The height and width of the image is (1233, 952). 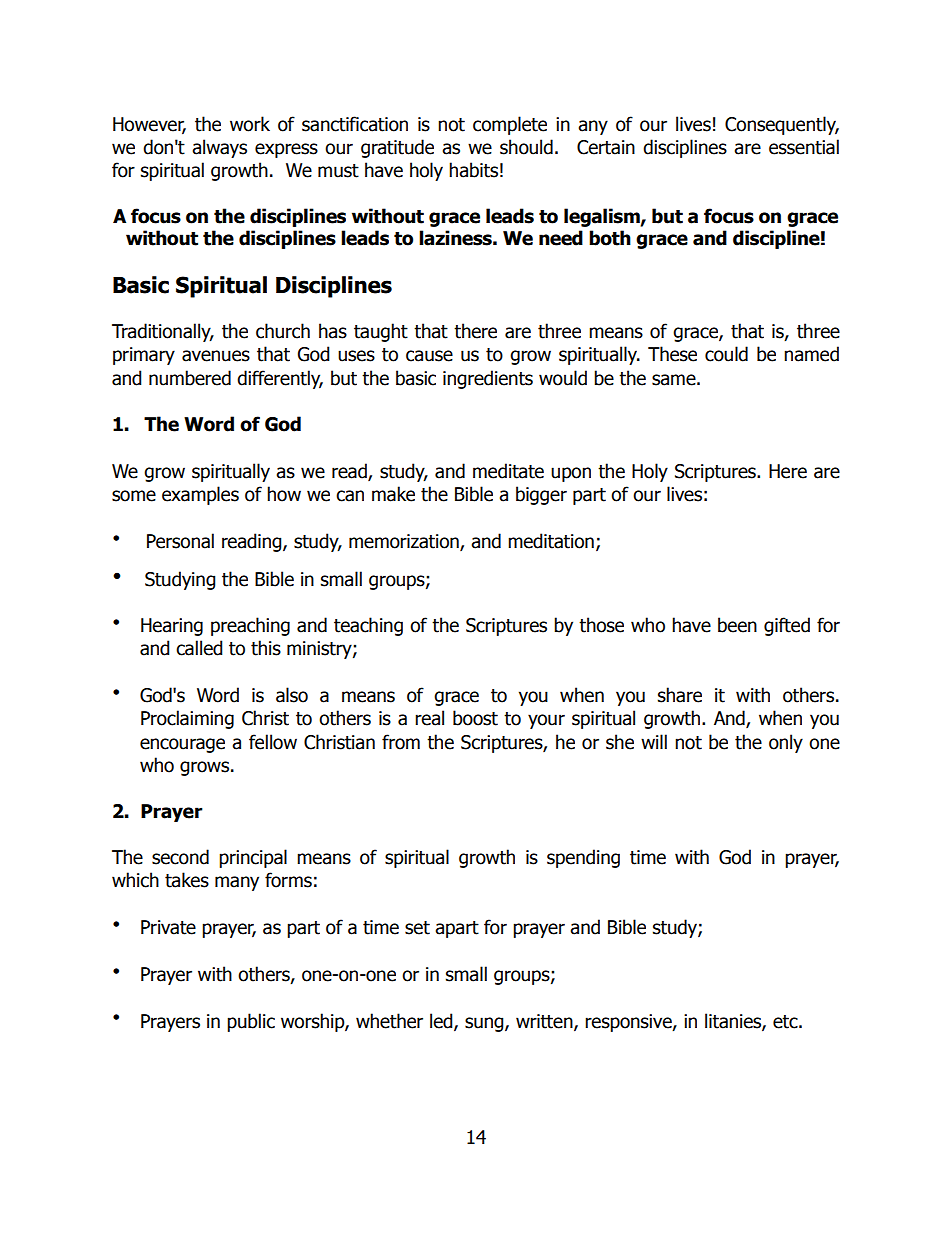 I want to click on memorization, so click(x=405, y=542).
